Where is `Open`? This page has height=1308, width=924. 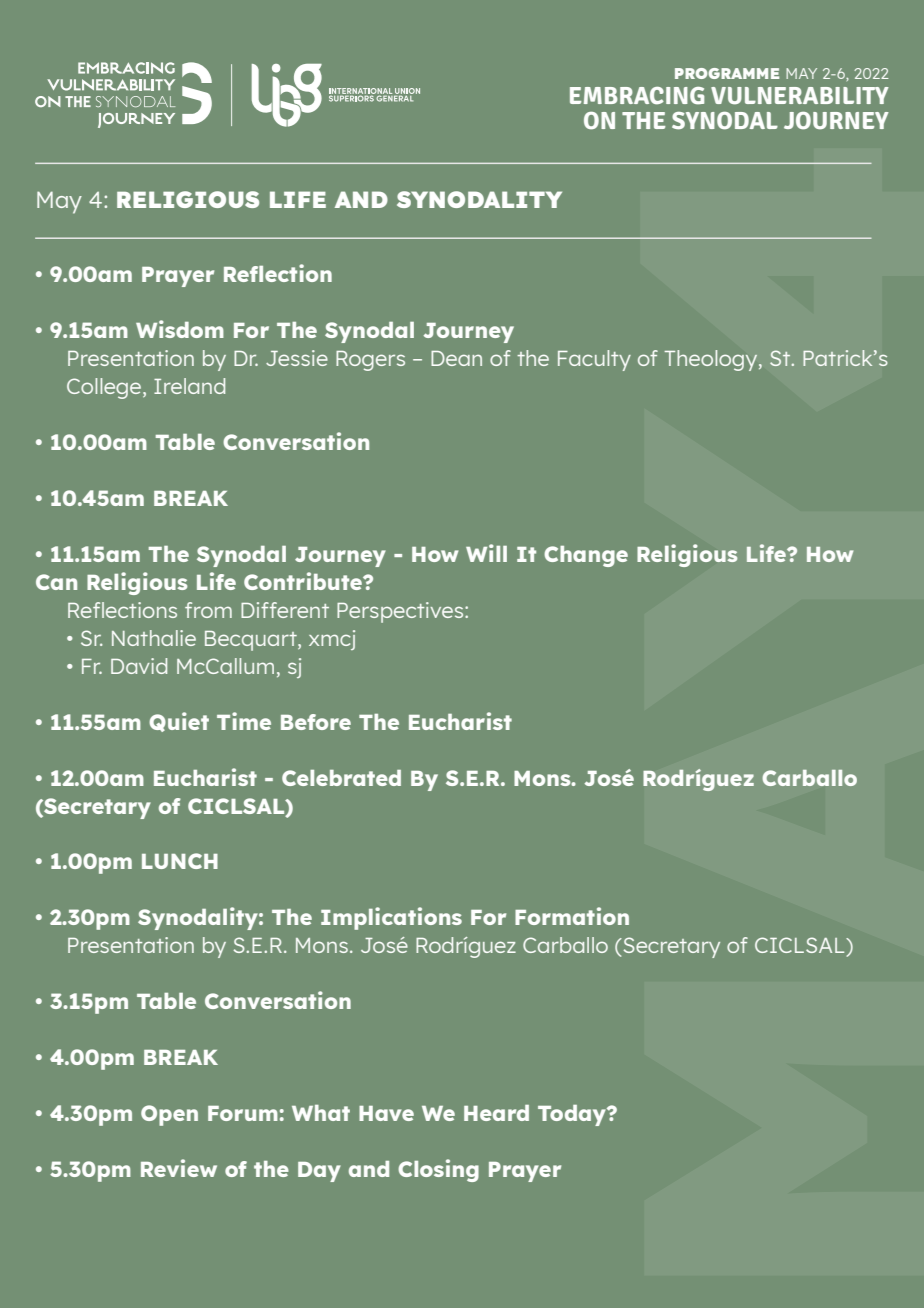
Open is located at coordinates (169, 1115).
